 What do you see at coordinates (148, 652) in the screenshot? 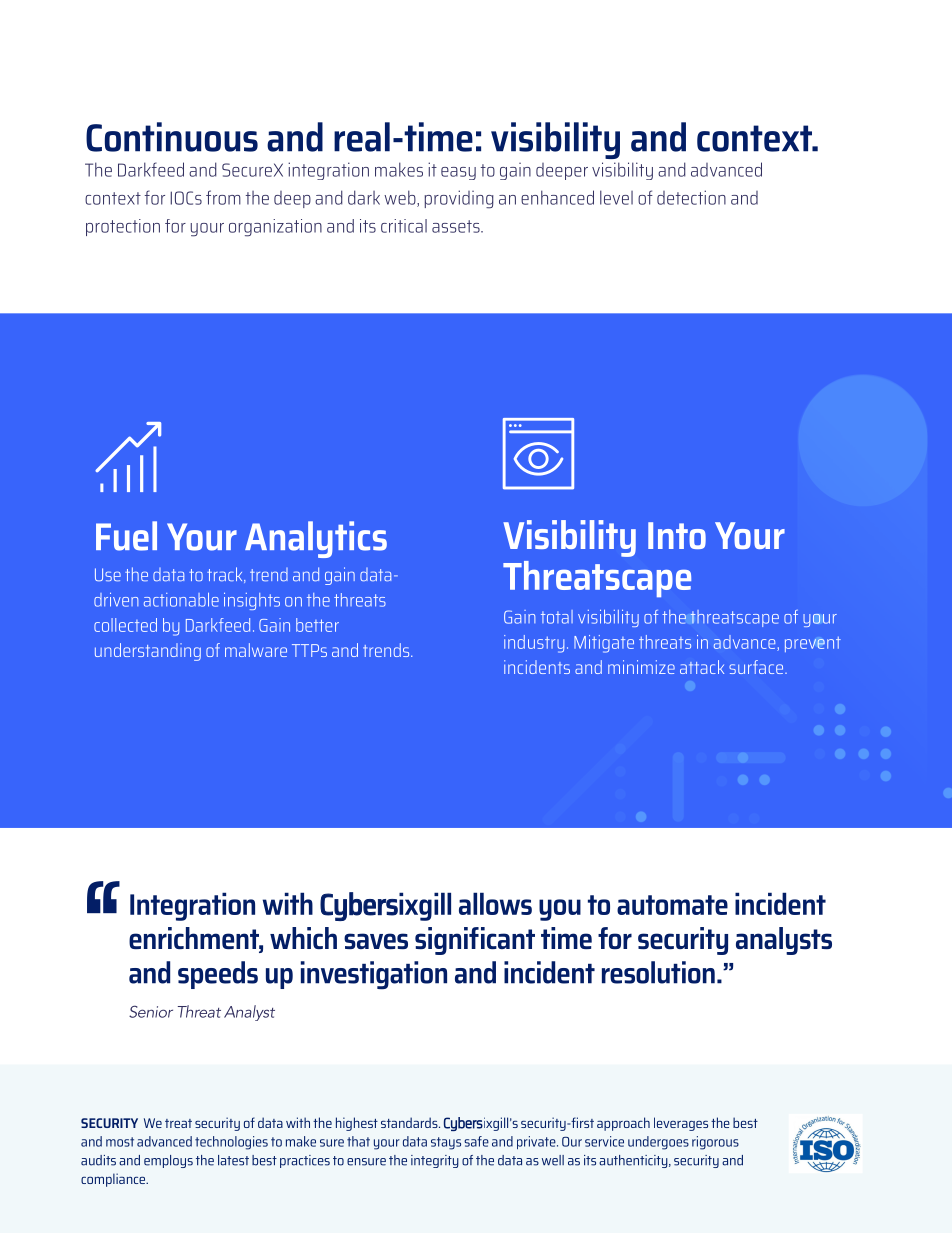
I see `understanding` at bounding box center [148, 652].
